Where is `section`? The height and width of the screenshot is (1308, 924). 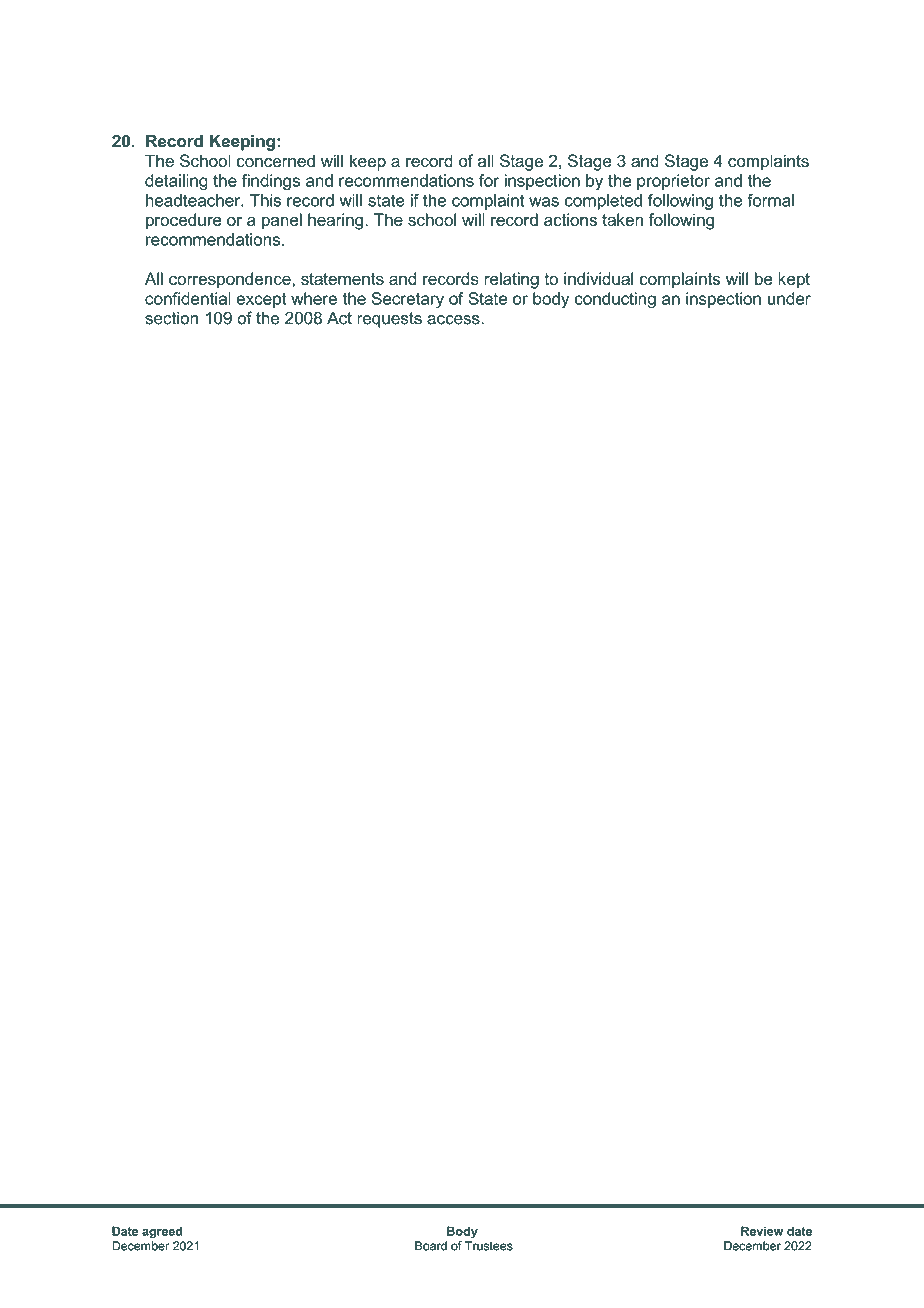
section is located at coordinates (171, 318).
